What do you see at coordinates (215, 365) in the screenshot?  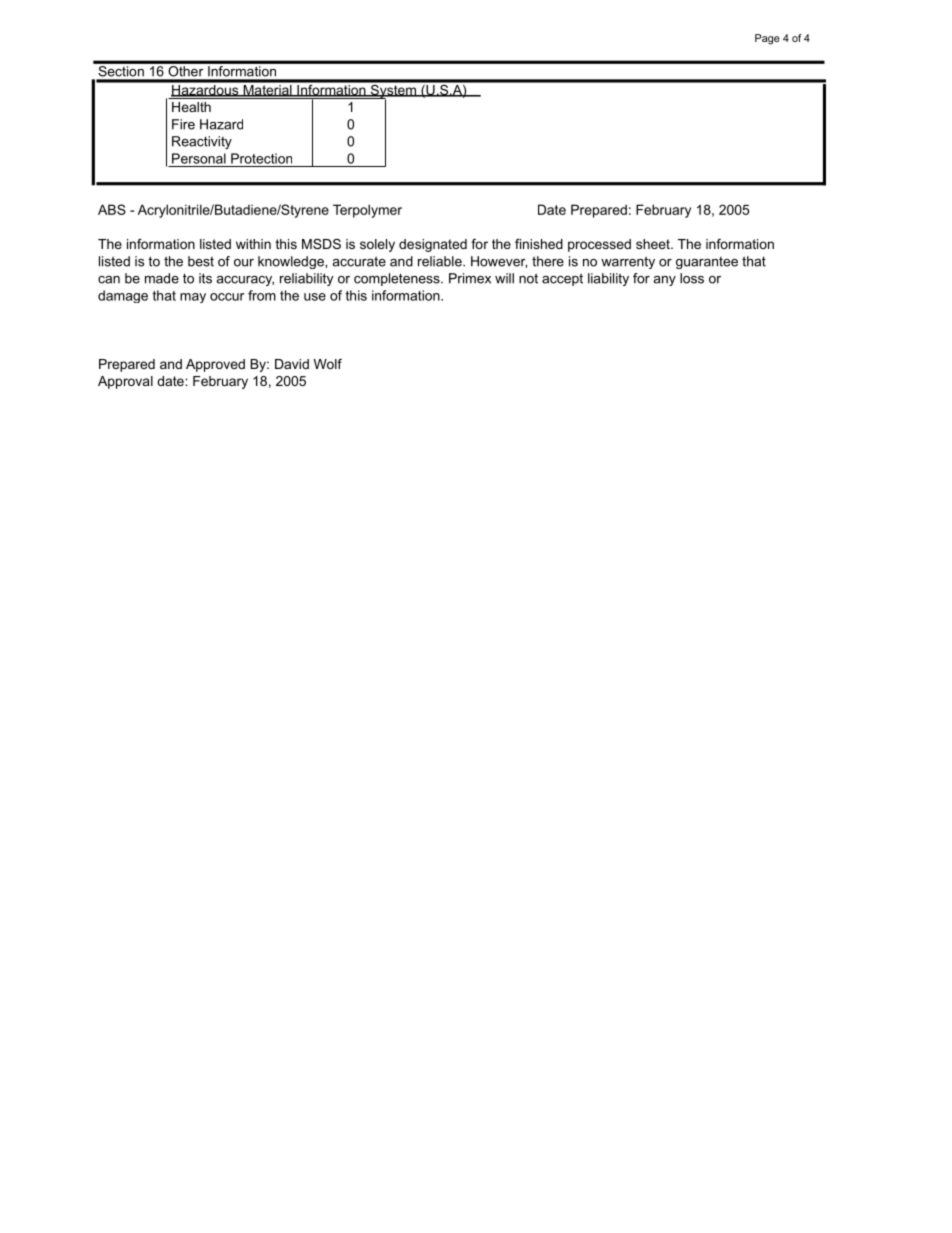 I see `Approved` at bounding box center [215, 365].
